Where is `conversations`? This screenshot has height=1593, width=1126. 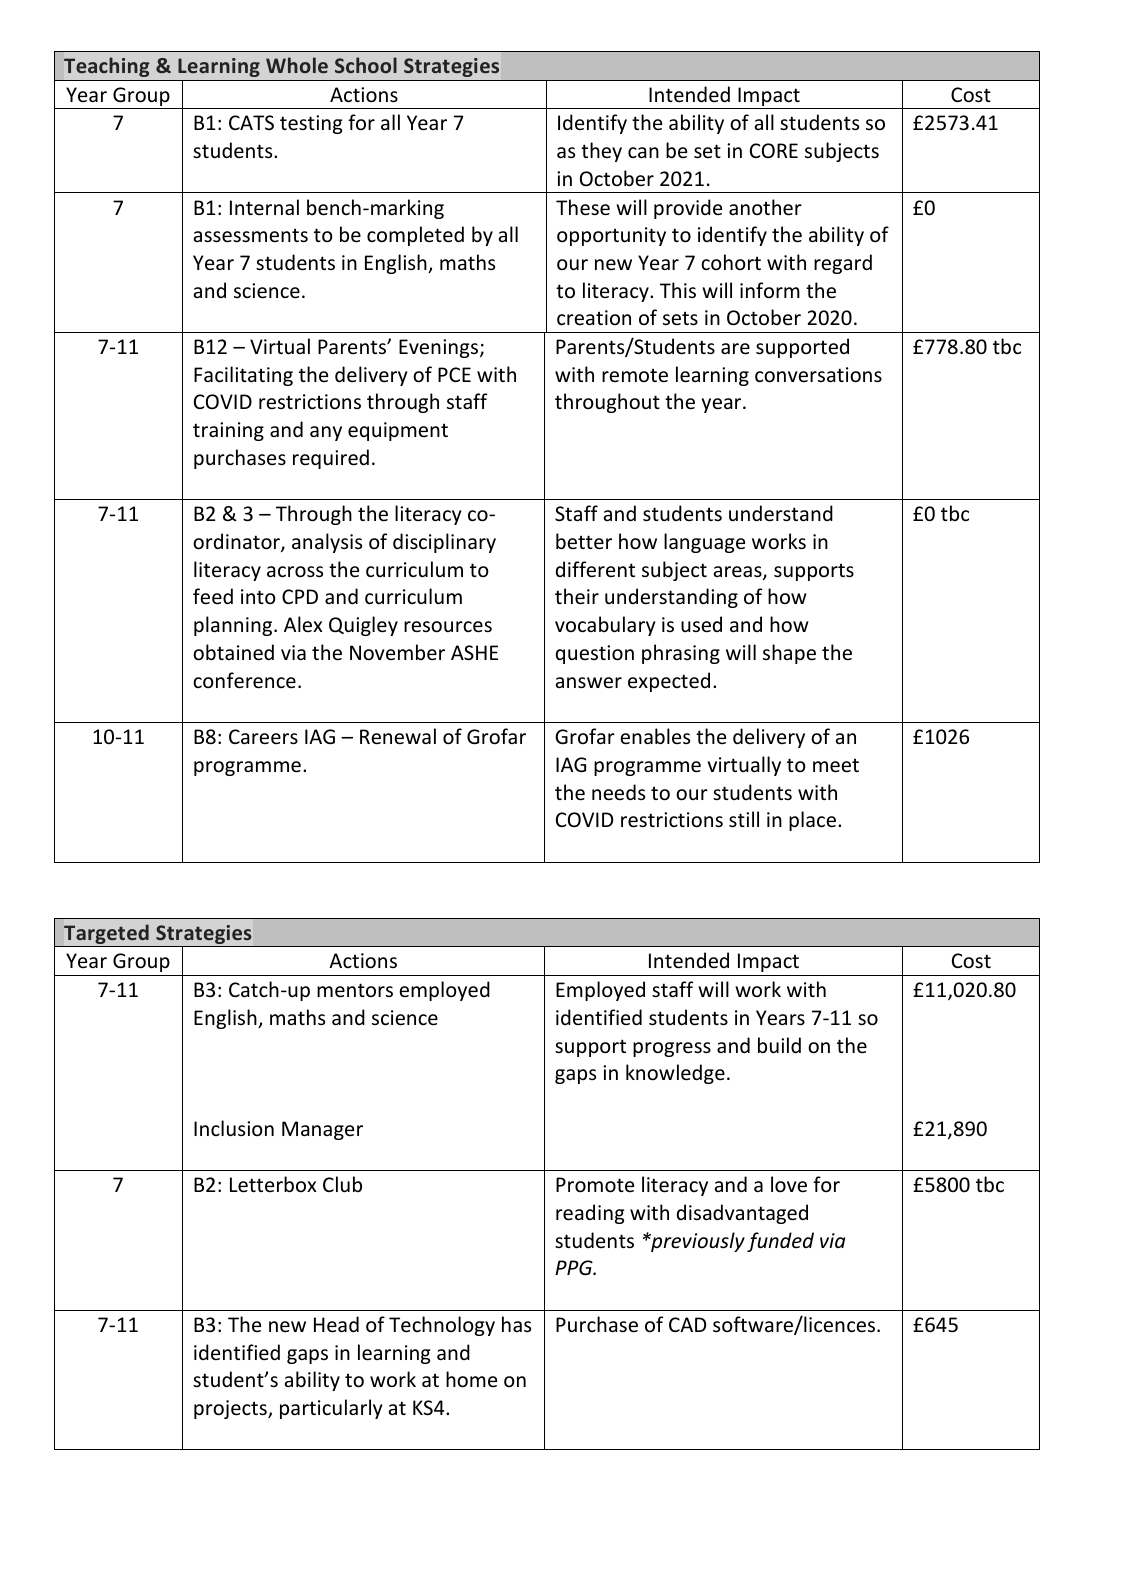
conversations is located at coordinates (818, 375).
